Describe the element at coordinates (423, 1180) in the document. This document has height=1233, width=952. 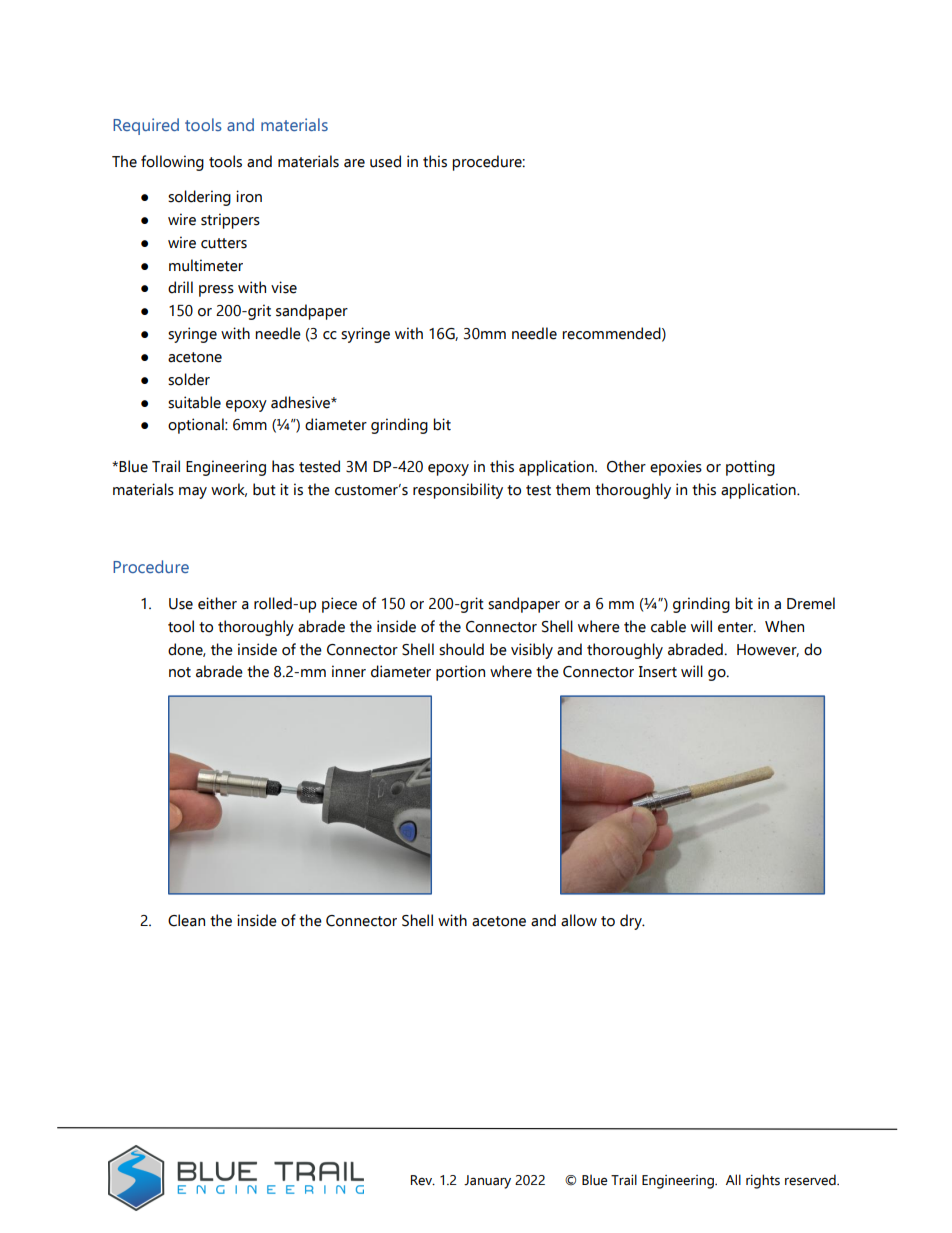
I see `Rev` at that location.
